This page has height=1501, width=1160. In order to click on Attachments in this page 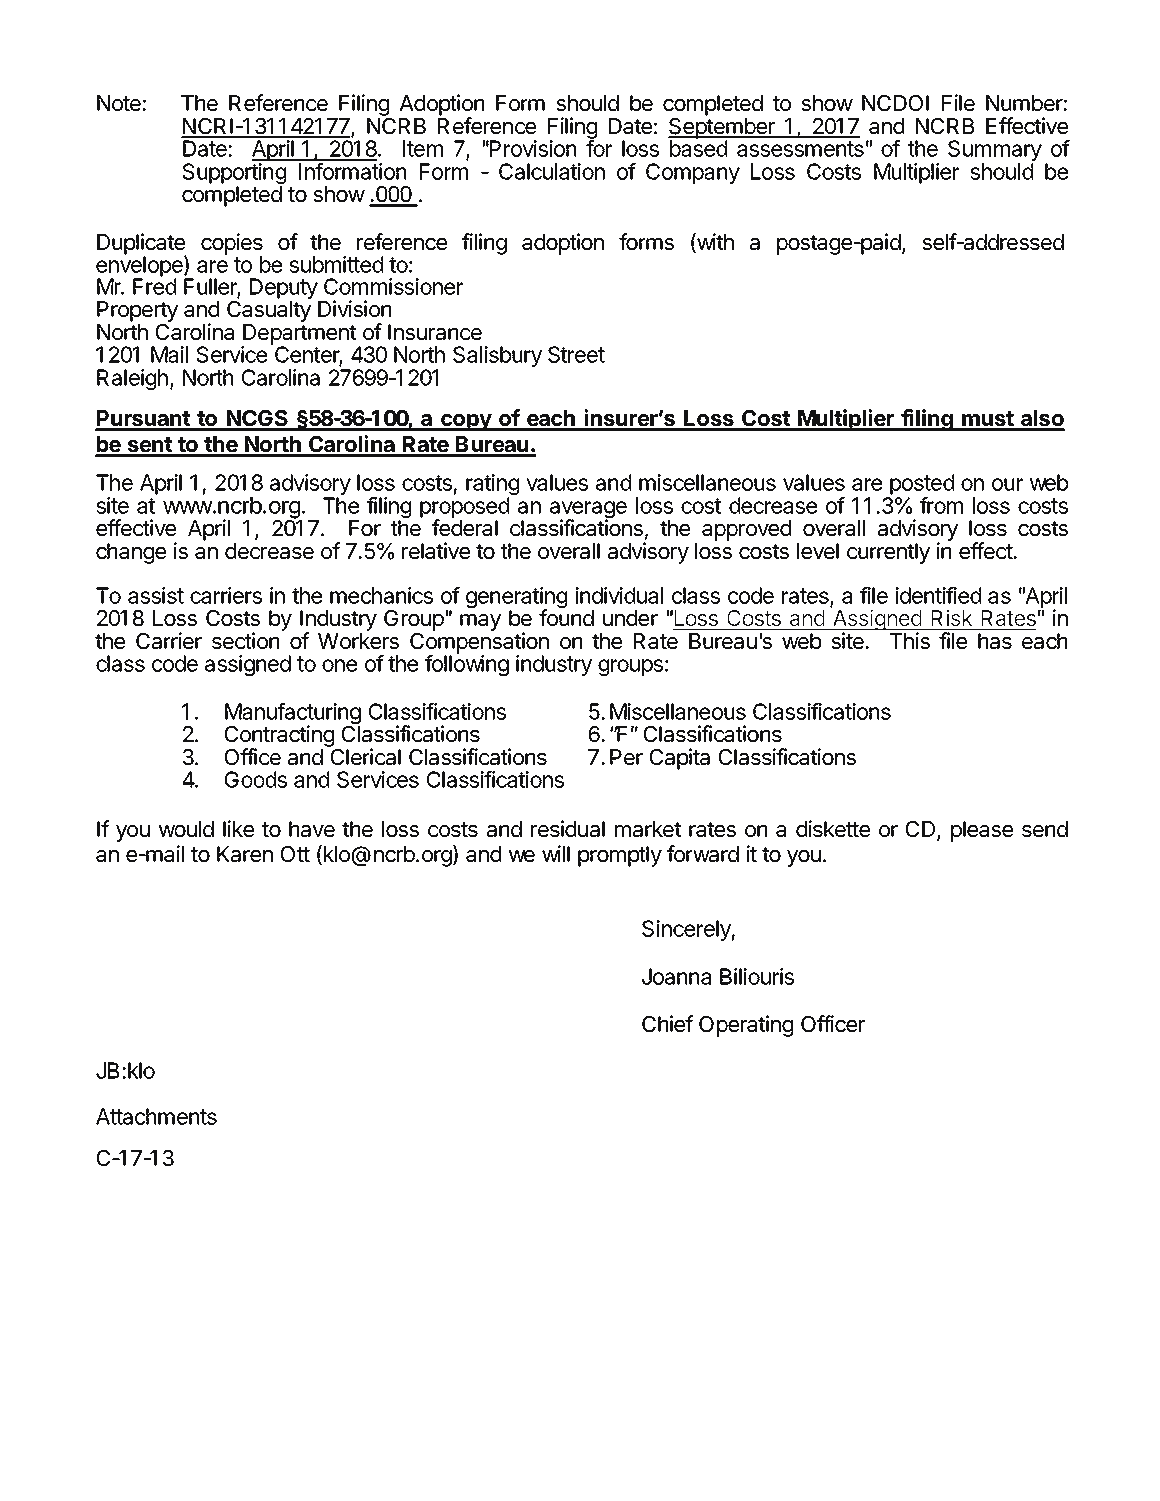, I will do `click(156, 1116)`.
